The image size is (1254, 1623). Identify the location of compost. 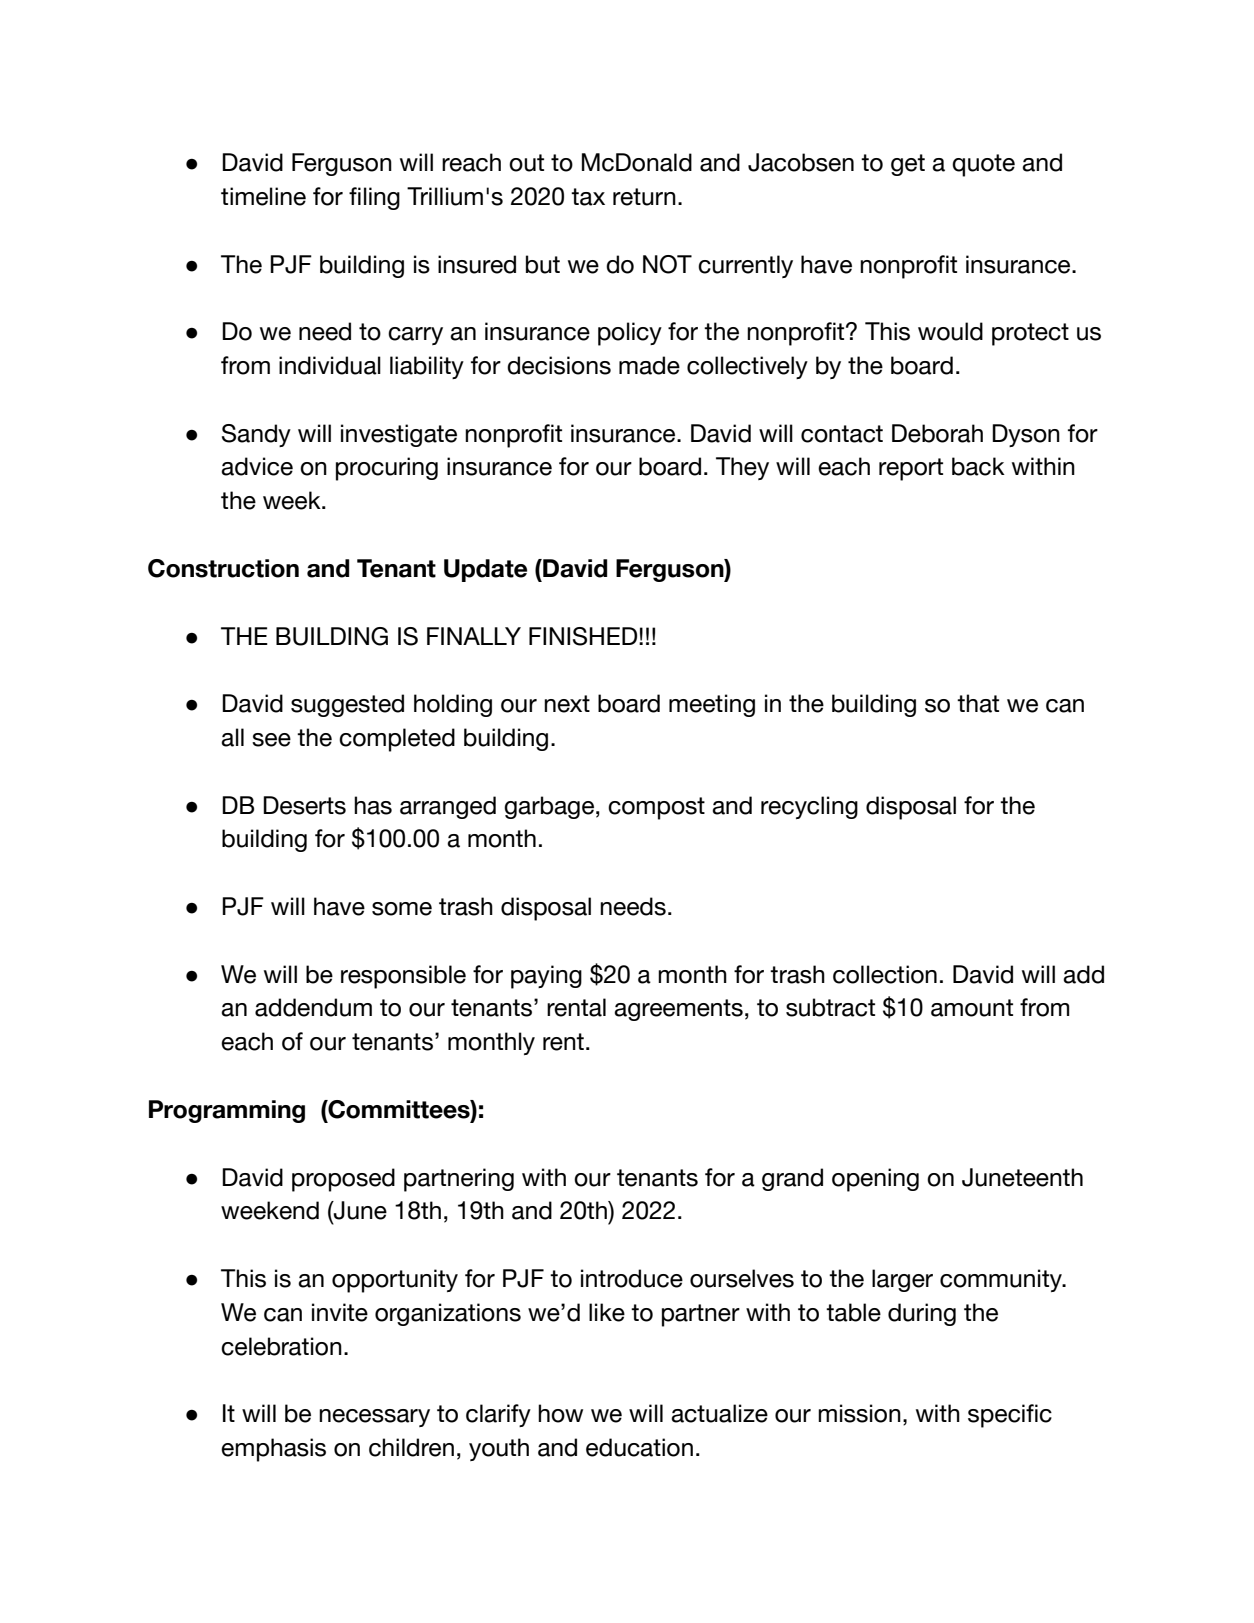
(656, 808).
